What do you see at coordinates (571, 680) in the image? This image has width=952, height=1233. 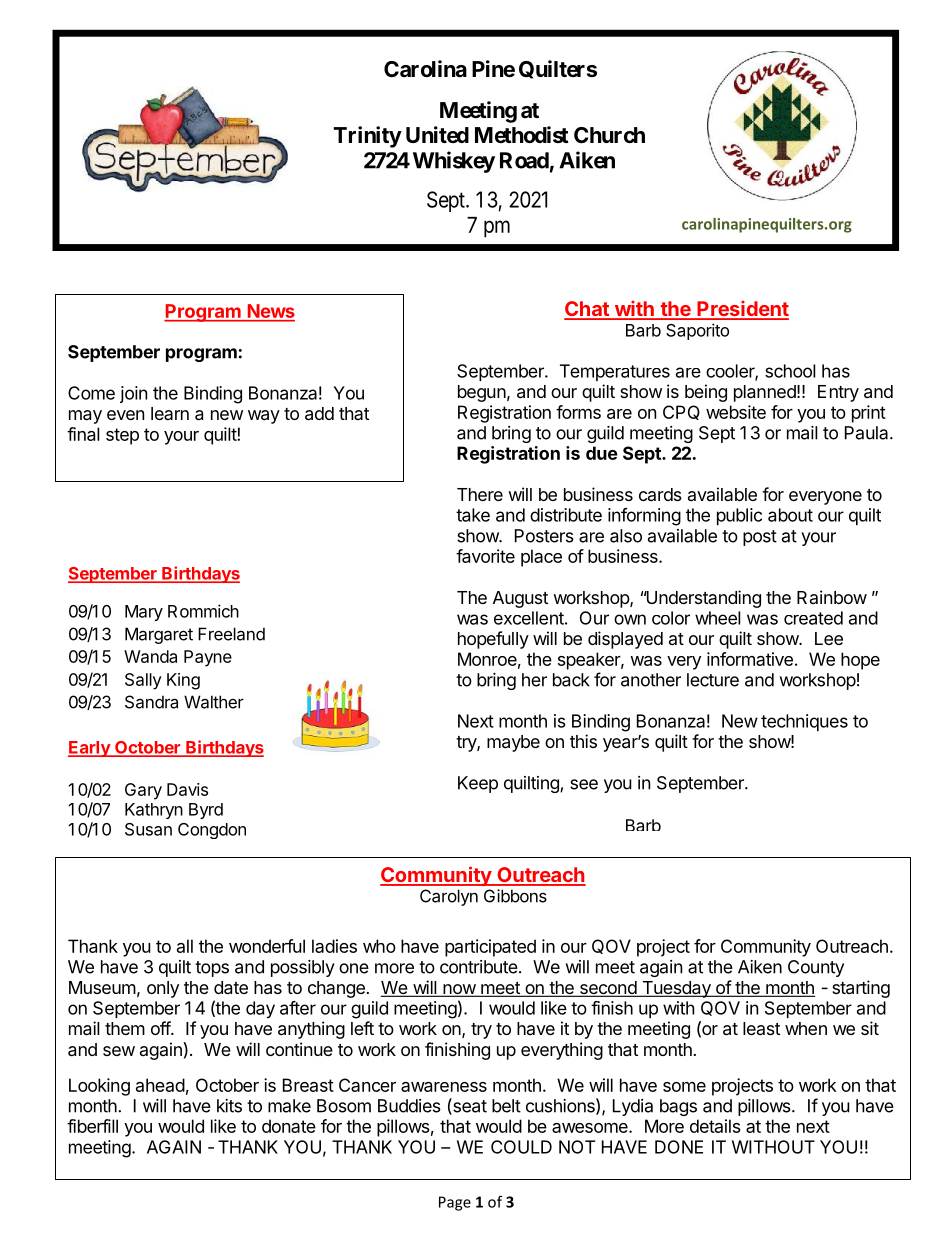 I see `back` at bounding box center [571, 680].
